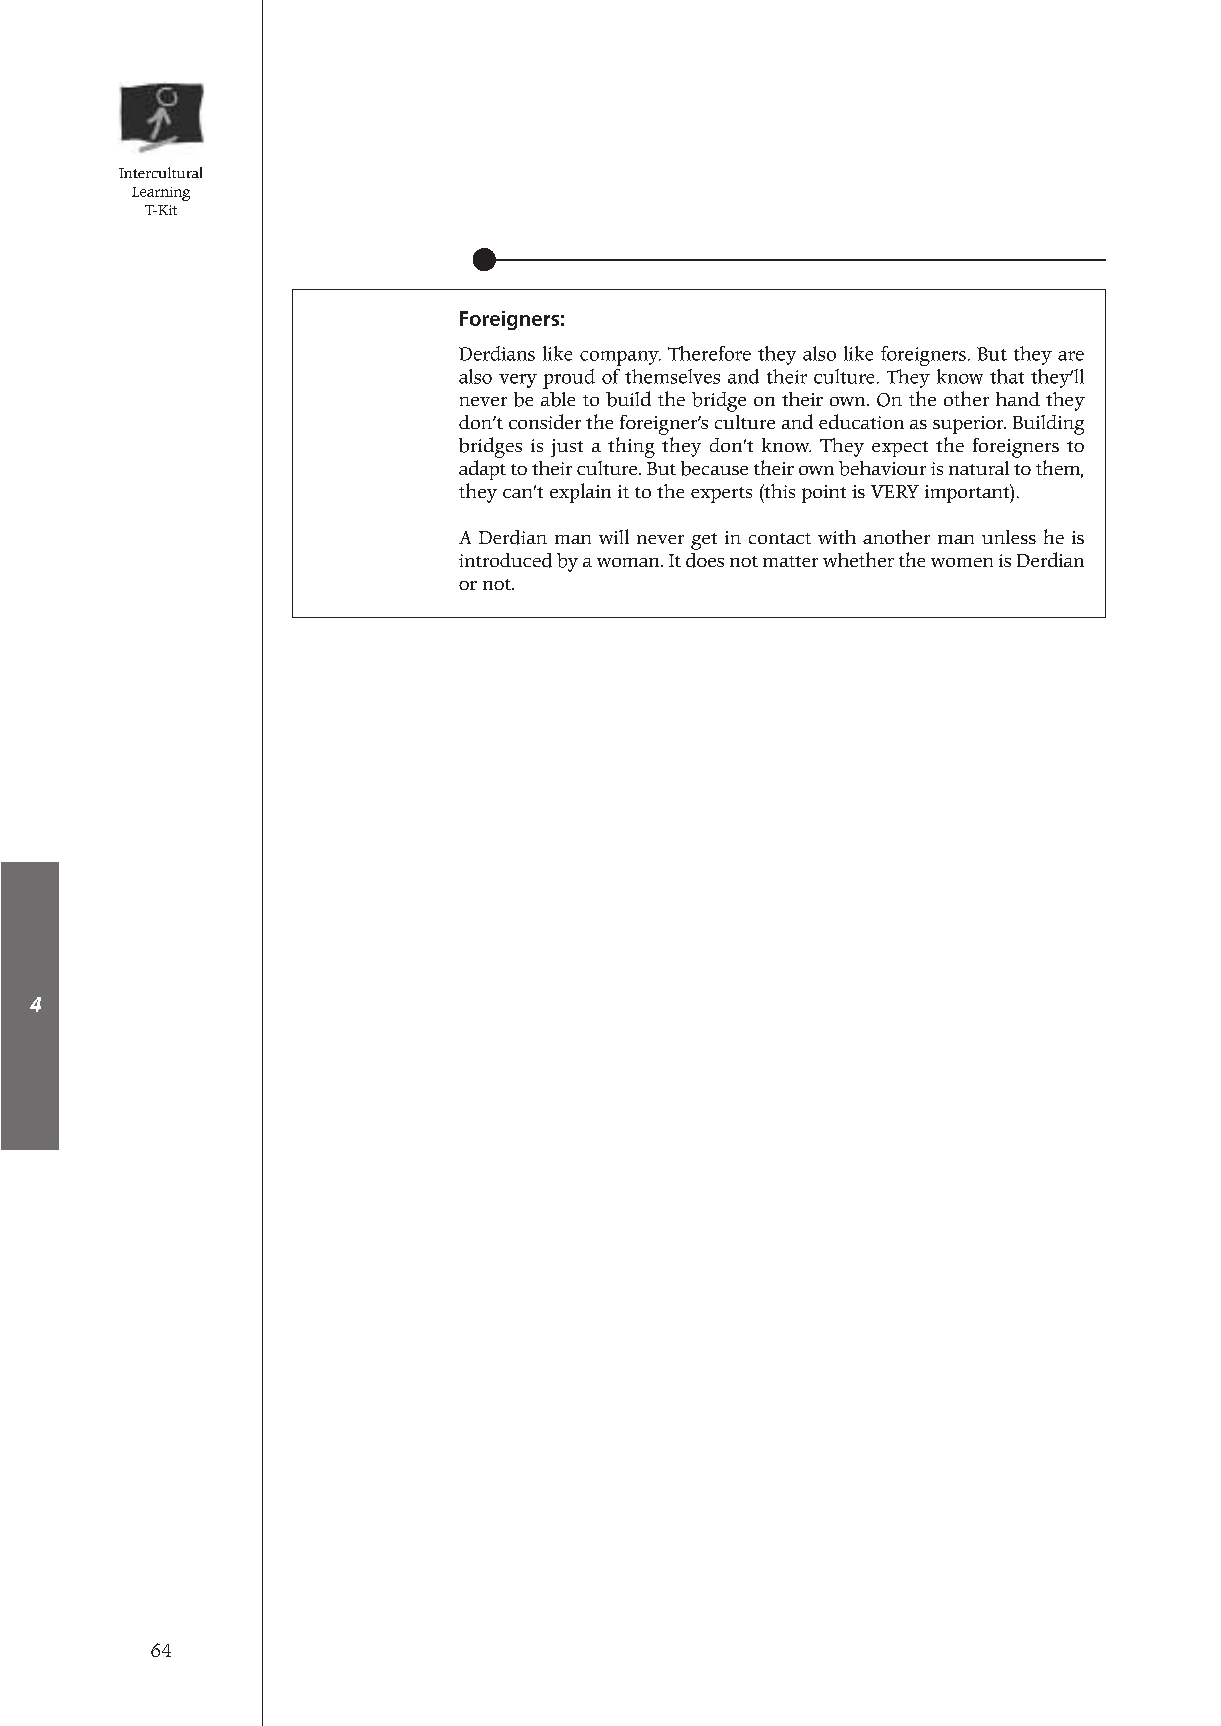 Image resolution: width=1221 pixels, height=1726 pixels. Describe the element at coordinates (161, 194) in the page. I see `Learning` at that location.
